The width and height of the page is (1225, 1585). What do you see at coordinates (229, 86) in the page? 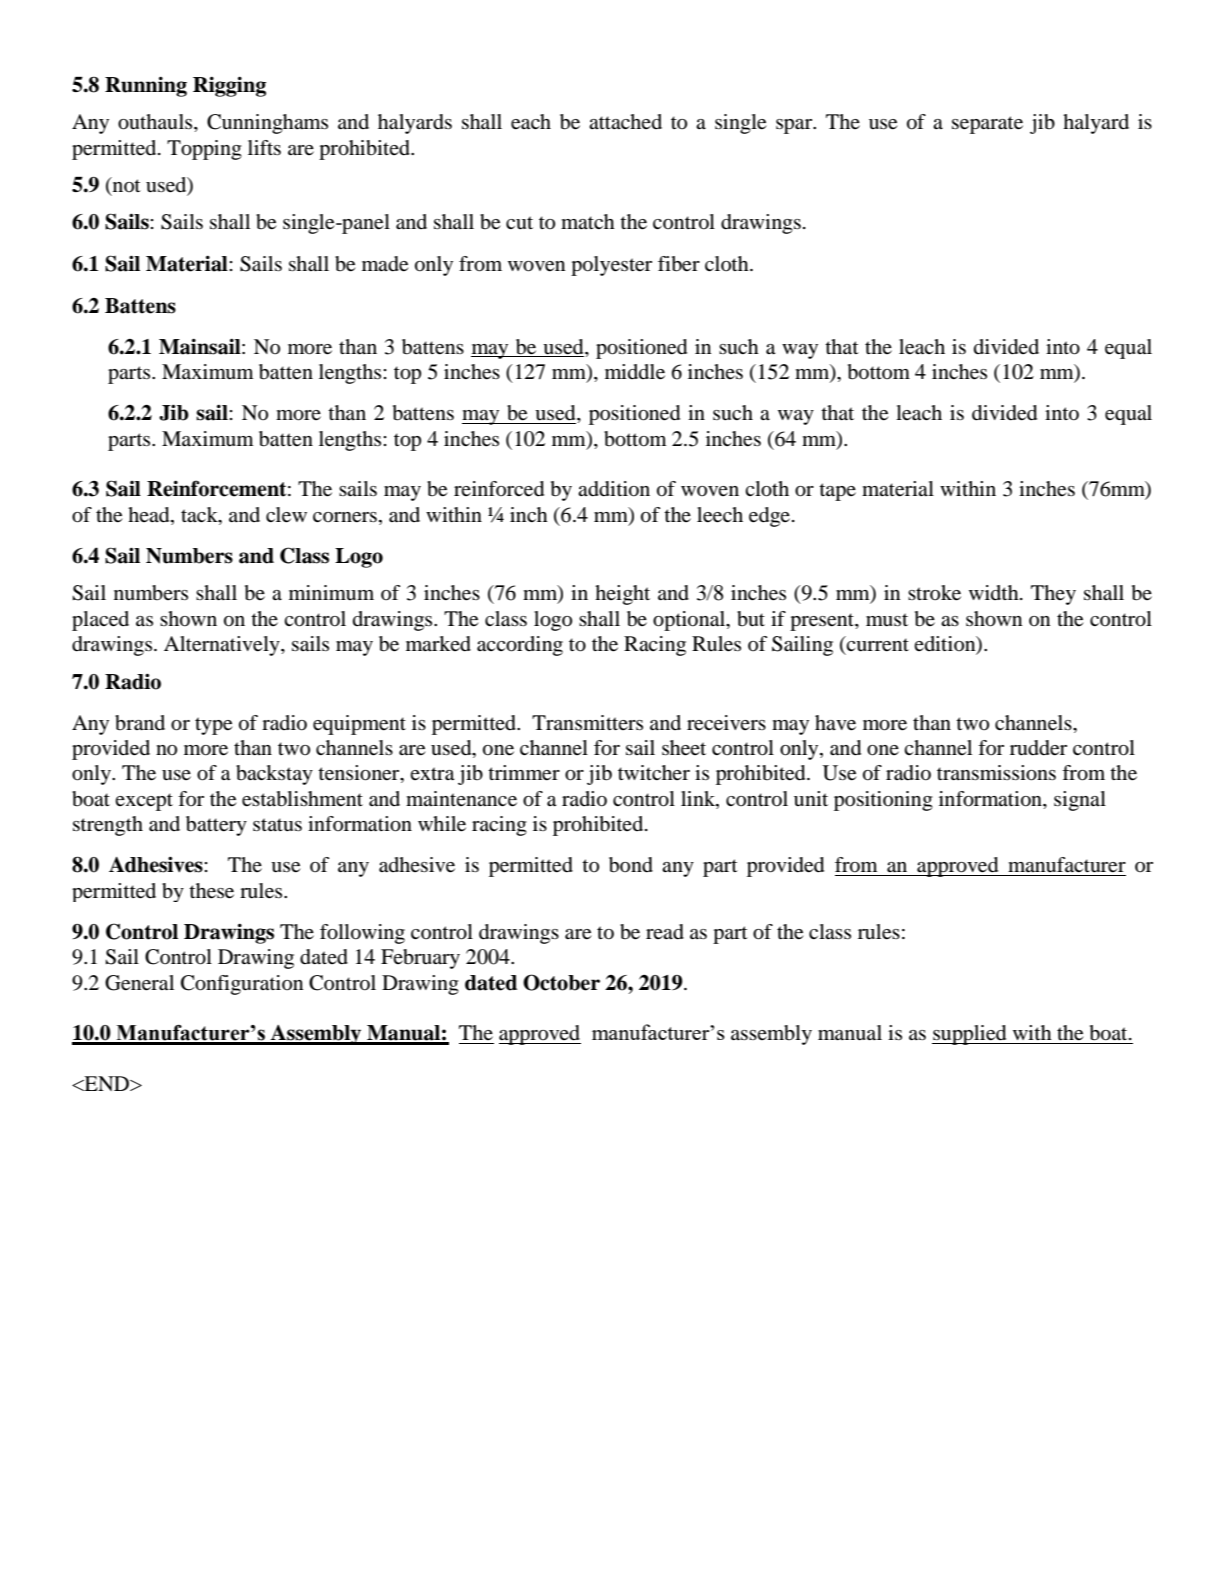
I see `Rigging` at bounding box center [229, 86].
